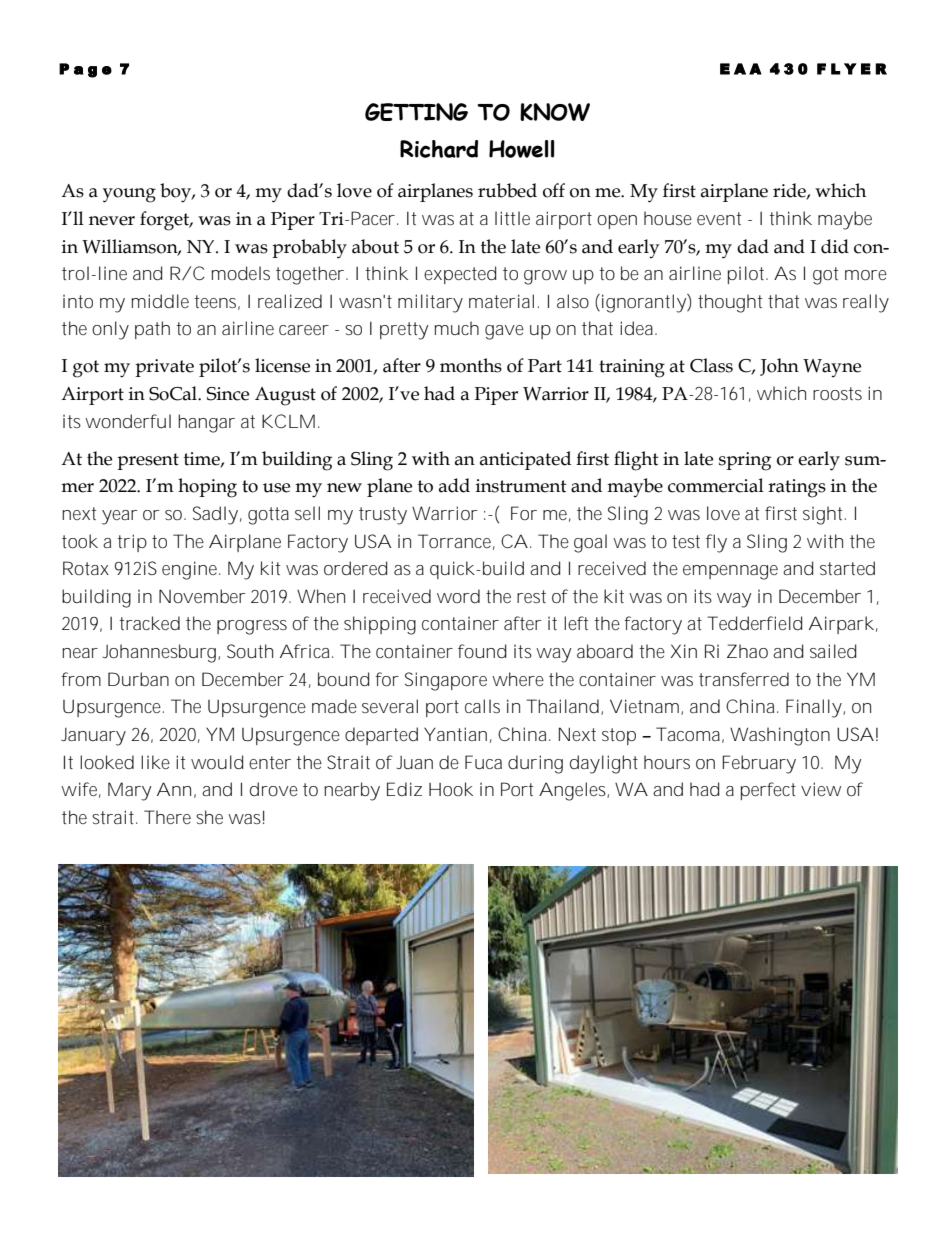 The height and width of the screenshot is (1233, 952). What do you see at coordinates (719, 218) in the screenshot?
I see `event` at bounding box center [719, 218].
